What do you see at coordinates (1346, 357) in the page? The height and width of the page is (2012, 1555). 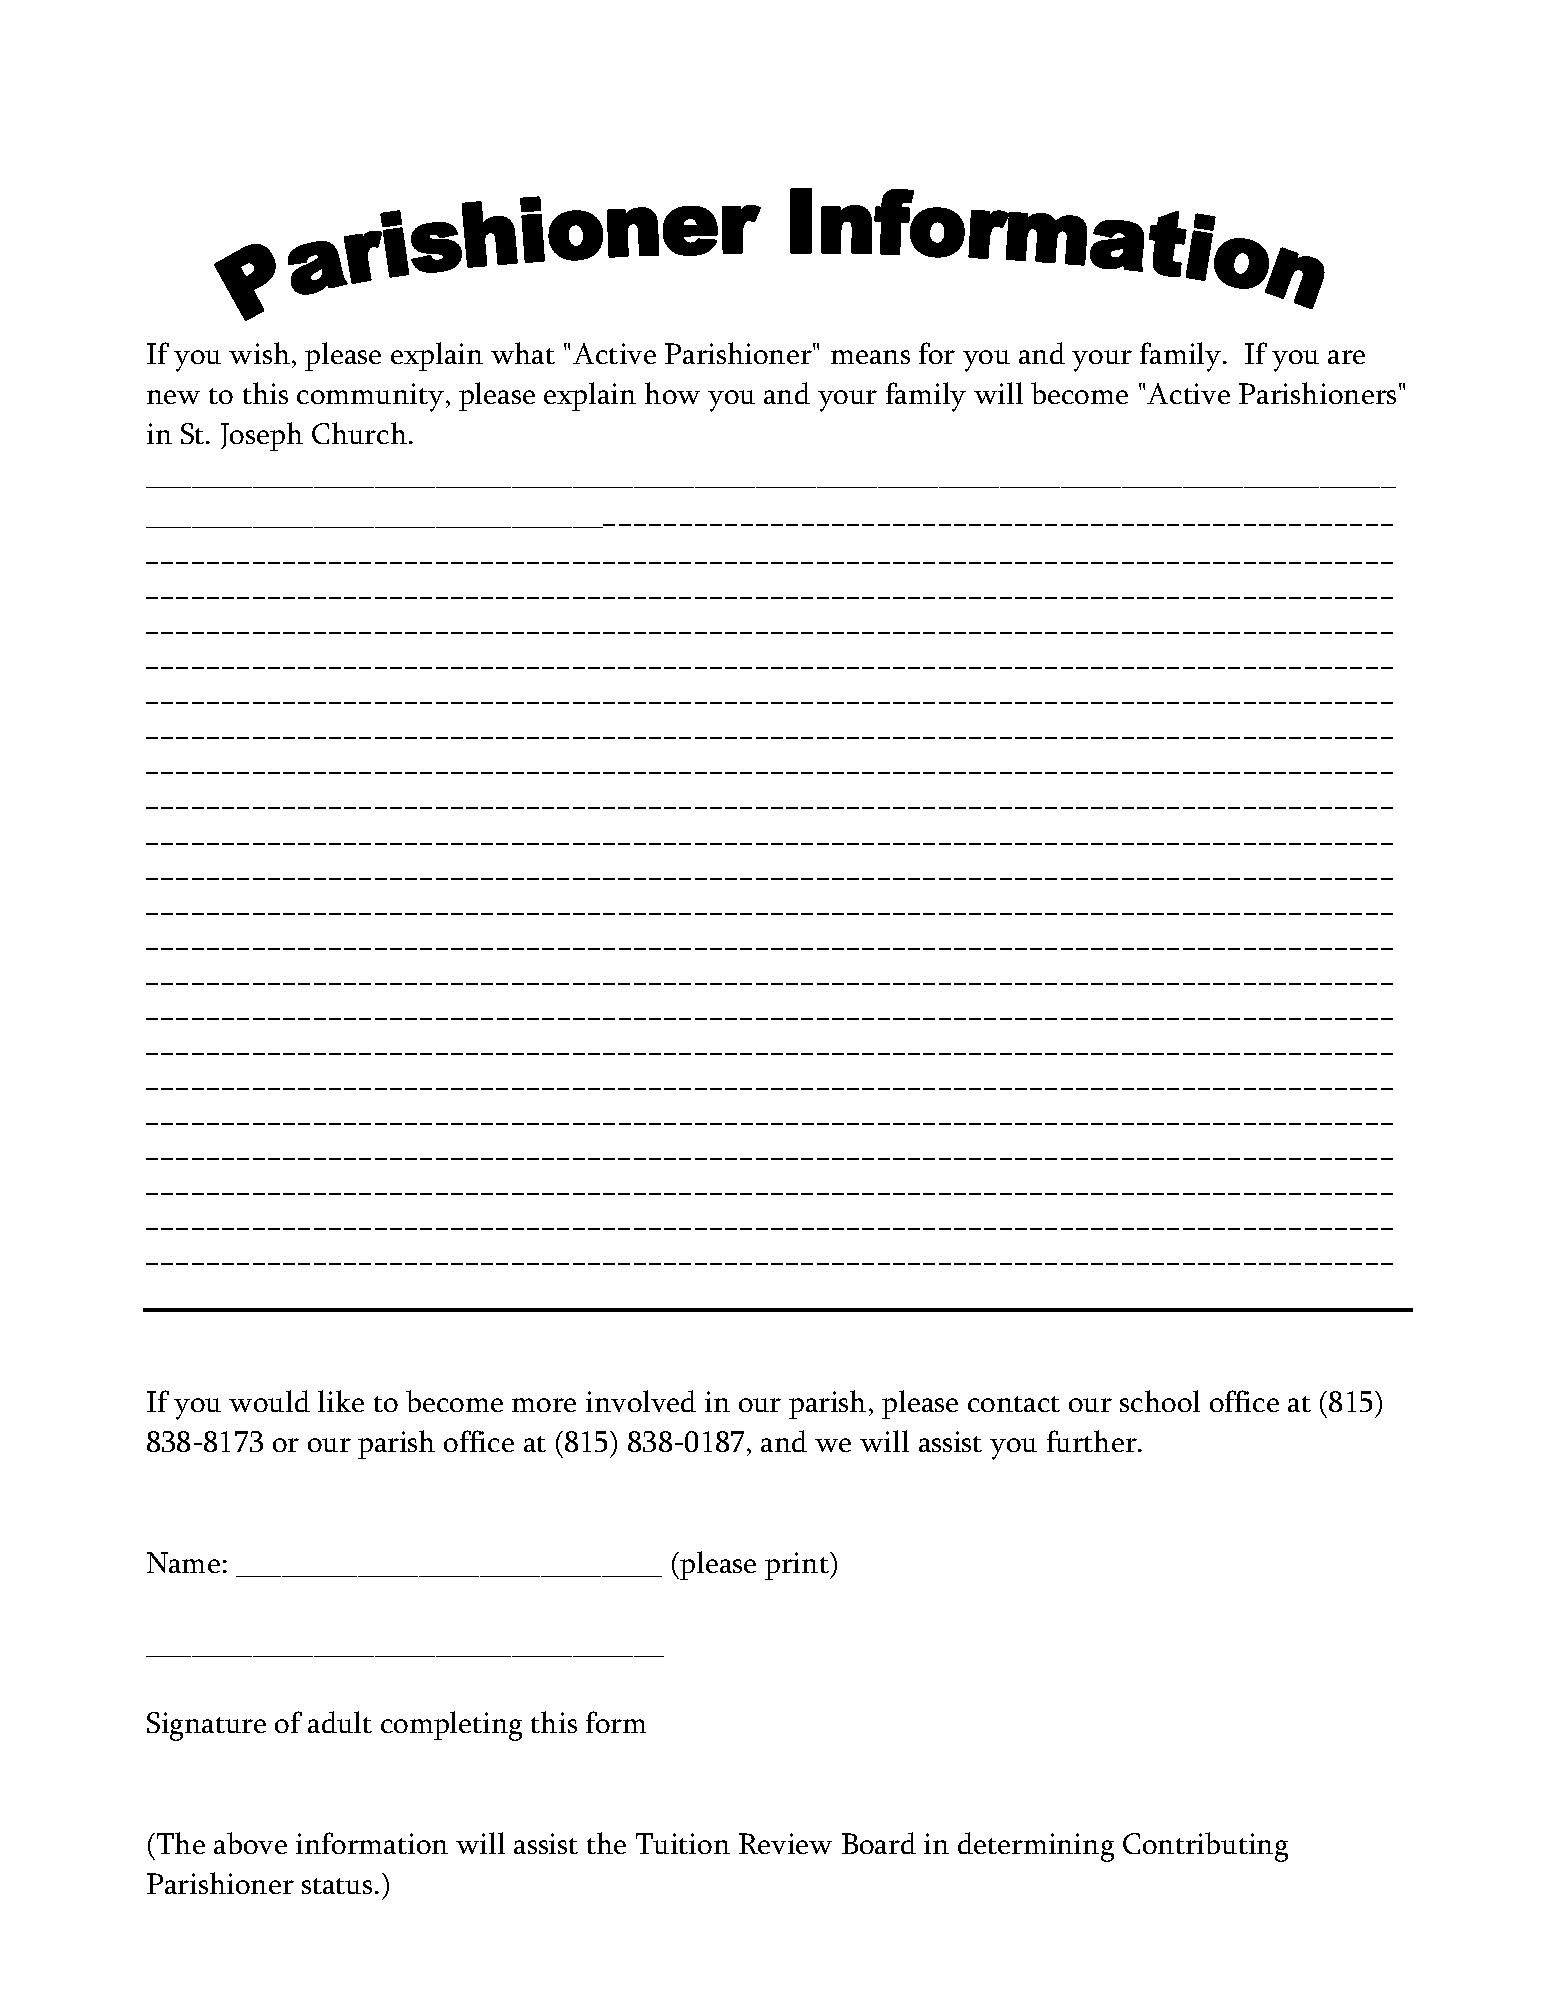 I see `are` at bounding box center [1346, 357].
